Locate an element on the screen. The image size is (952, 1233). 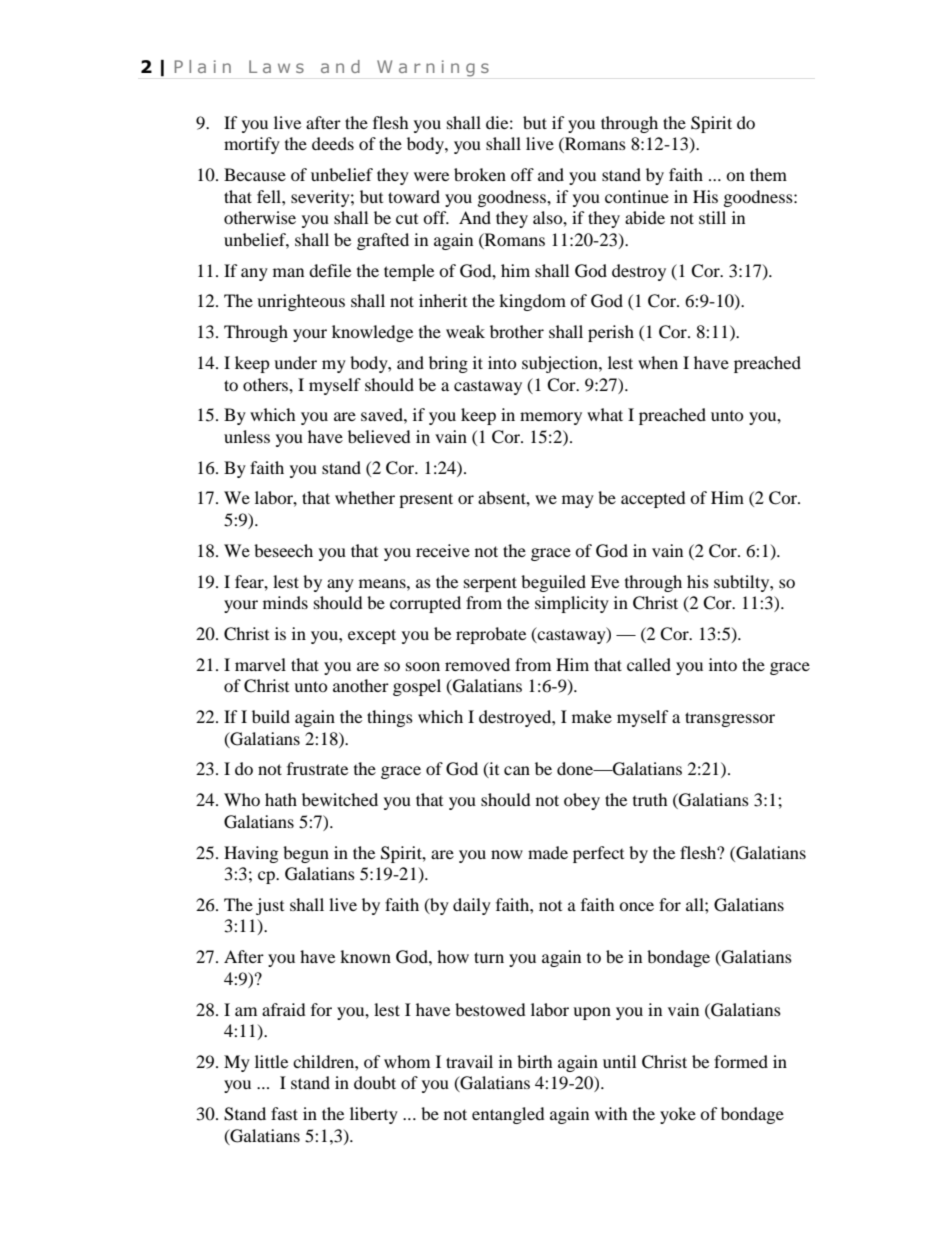
fast is located at coordinates (284, 1113).
